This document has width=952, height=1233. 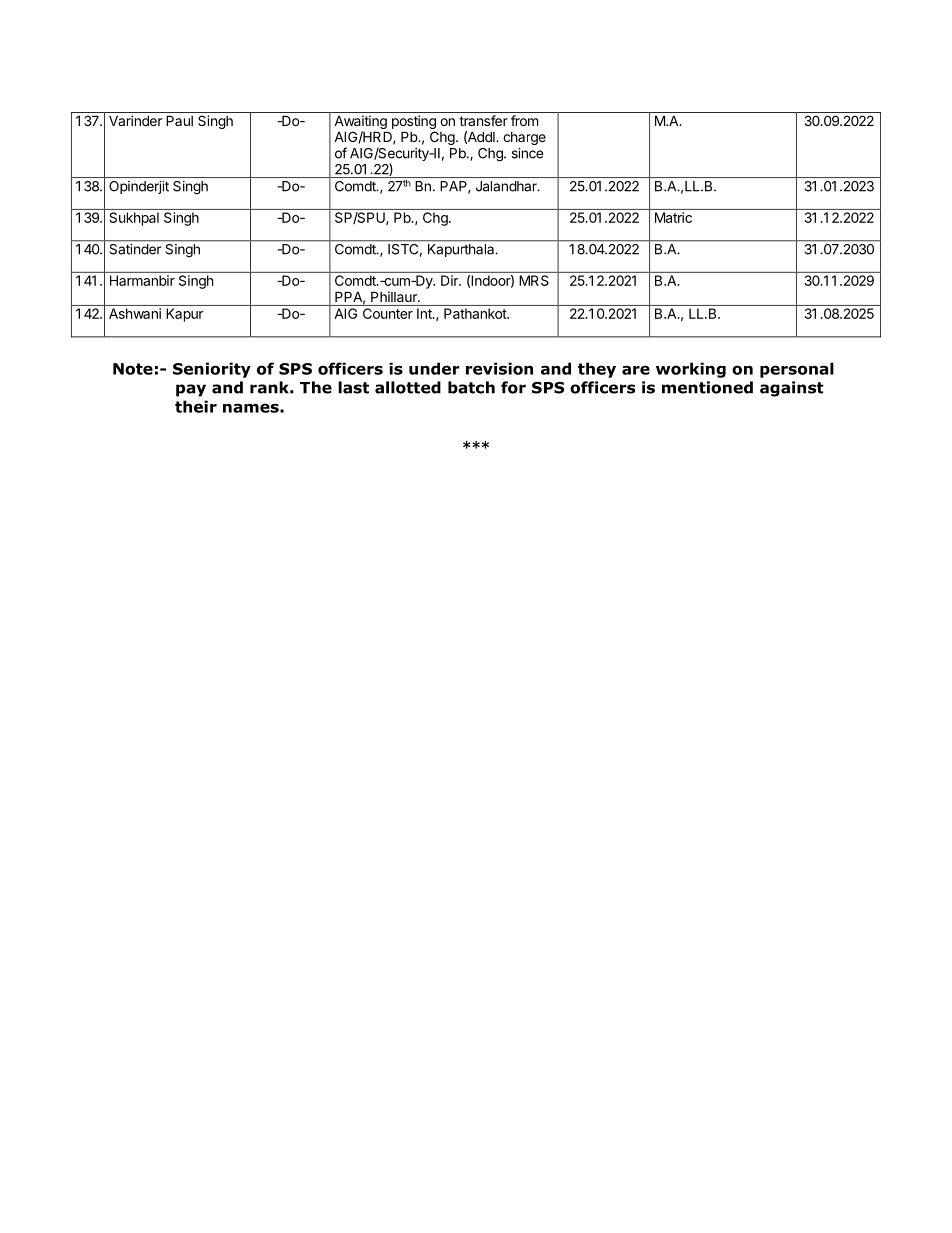 I want to click on transfer, so click(x=483, y=120).
